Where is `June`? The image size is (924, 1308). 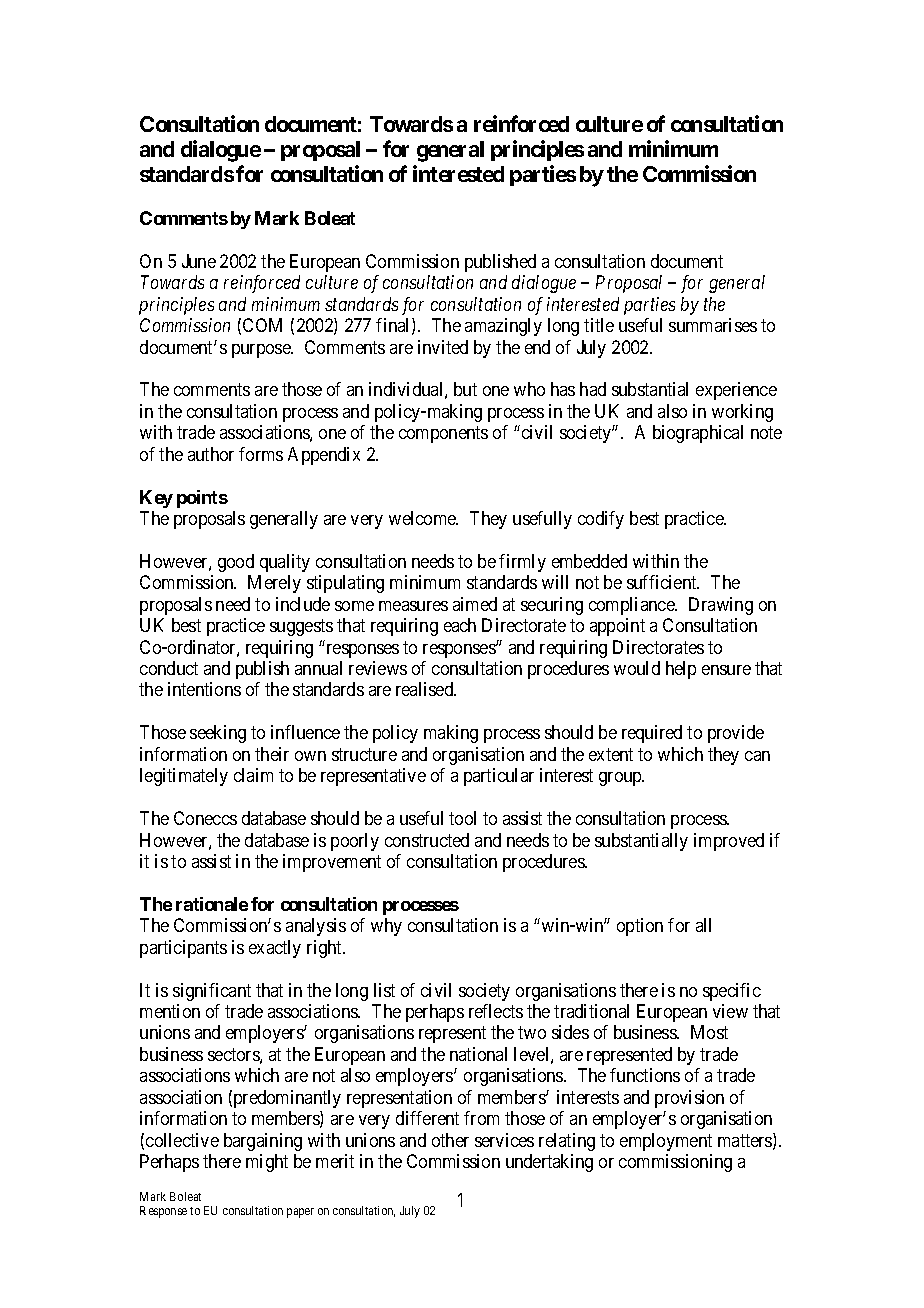 June is located at coordinates (199, 261).
